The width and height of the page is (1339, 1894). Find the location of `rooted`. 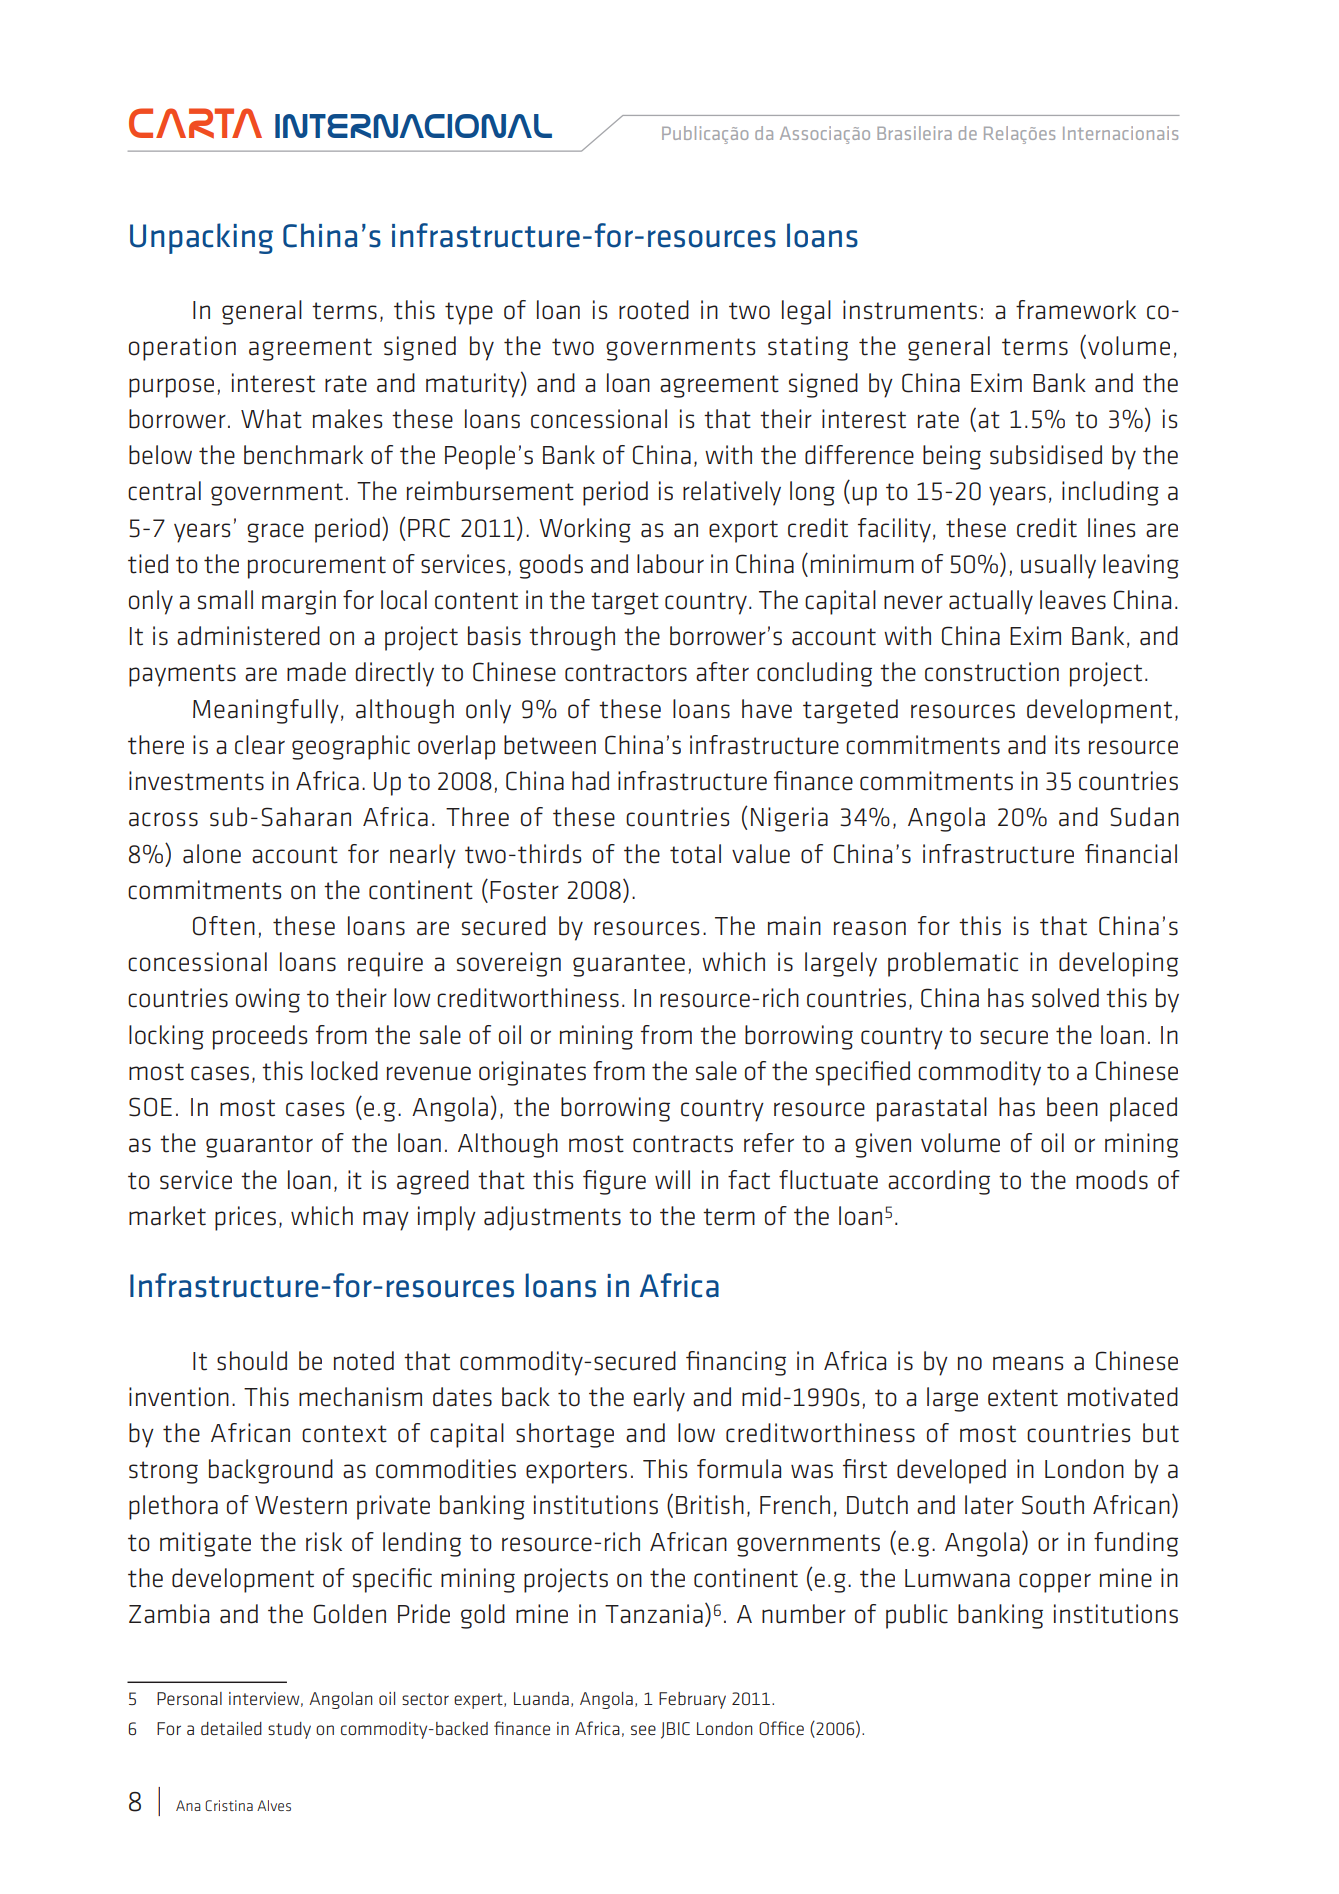

rooted is located at coordinates (654, 310).
